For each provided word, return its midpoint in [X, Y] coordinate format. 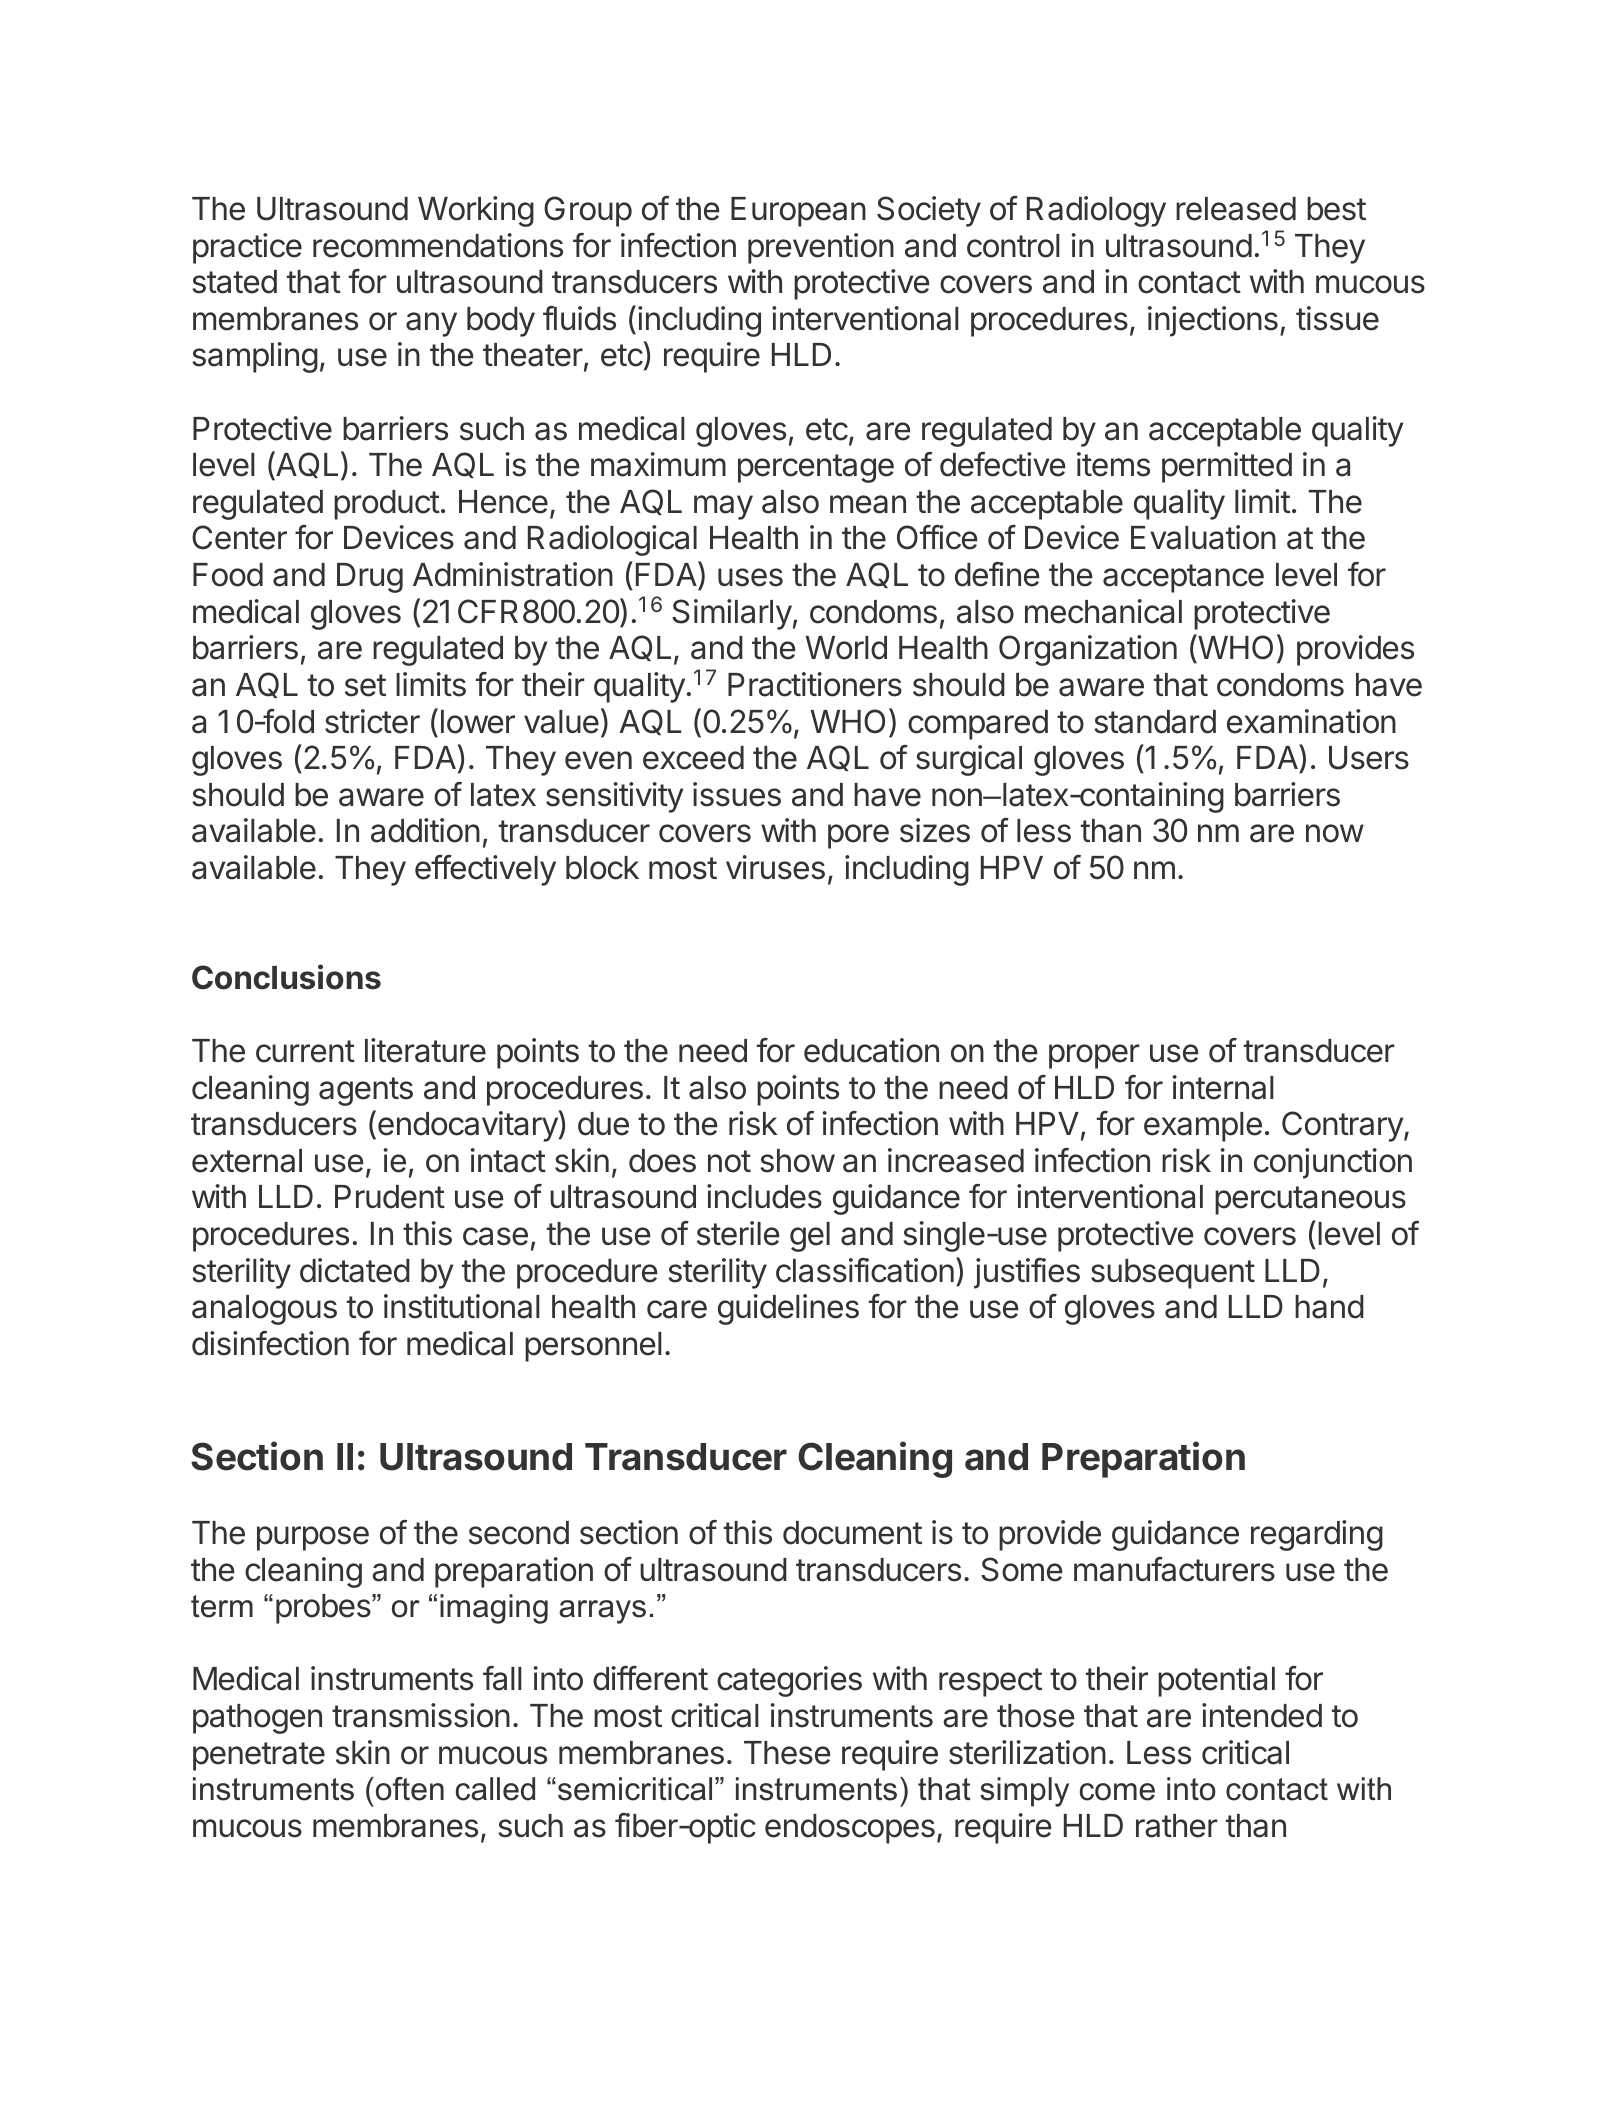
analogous [264, 1310]
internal [1223, 1087]
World [846, 648]
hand [1329, 1307]
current [305, 1051]
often [408, 1789]
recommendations [438, 245]
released [1236, 209]
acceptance [1183, 578]
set [365, 685]
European [798, 212]
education [871, 1050]
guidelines [788, 1309]
